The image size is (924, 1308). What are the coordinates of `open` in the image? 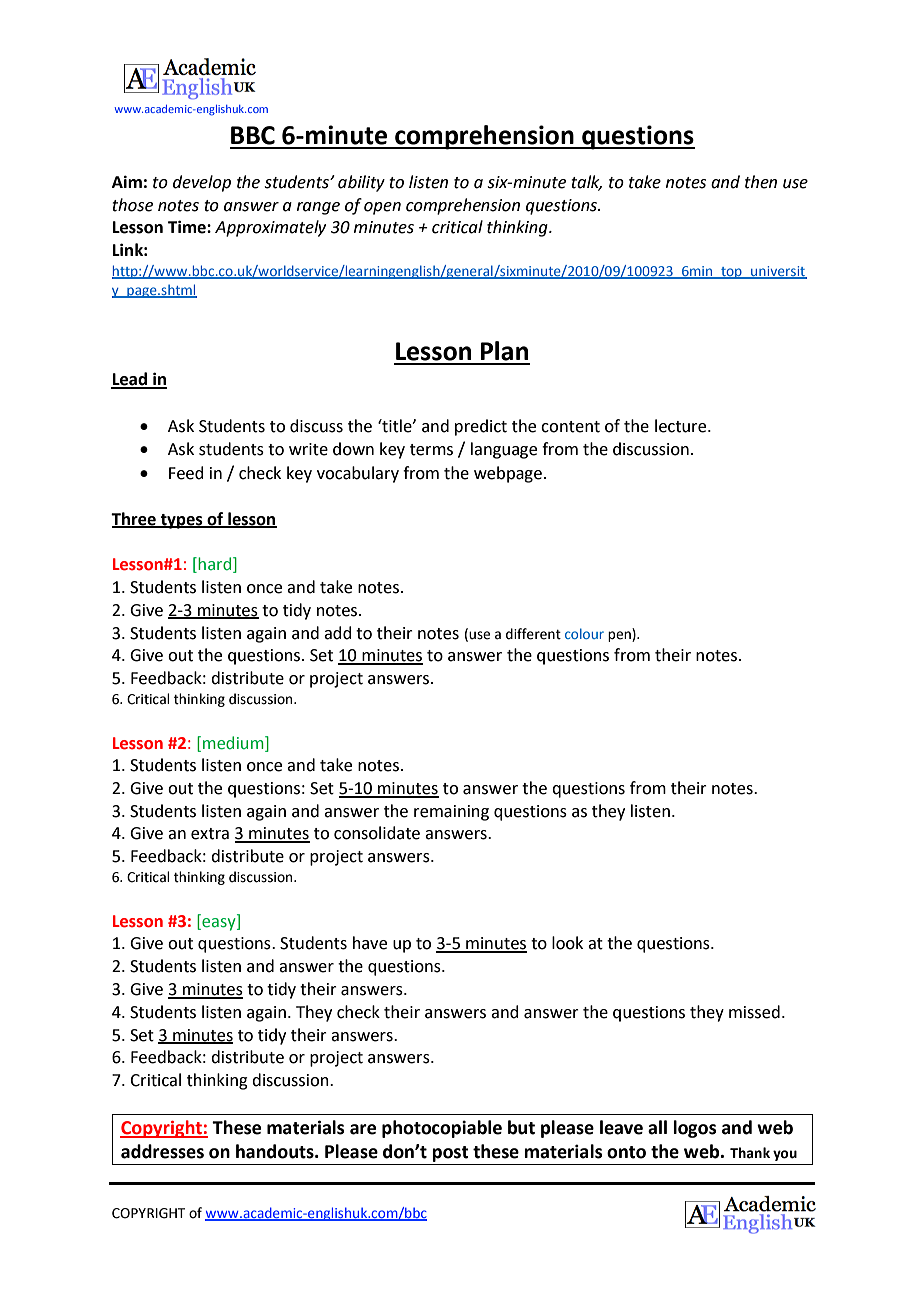 It's located at (382, 208).
